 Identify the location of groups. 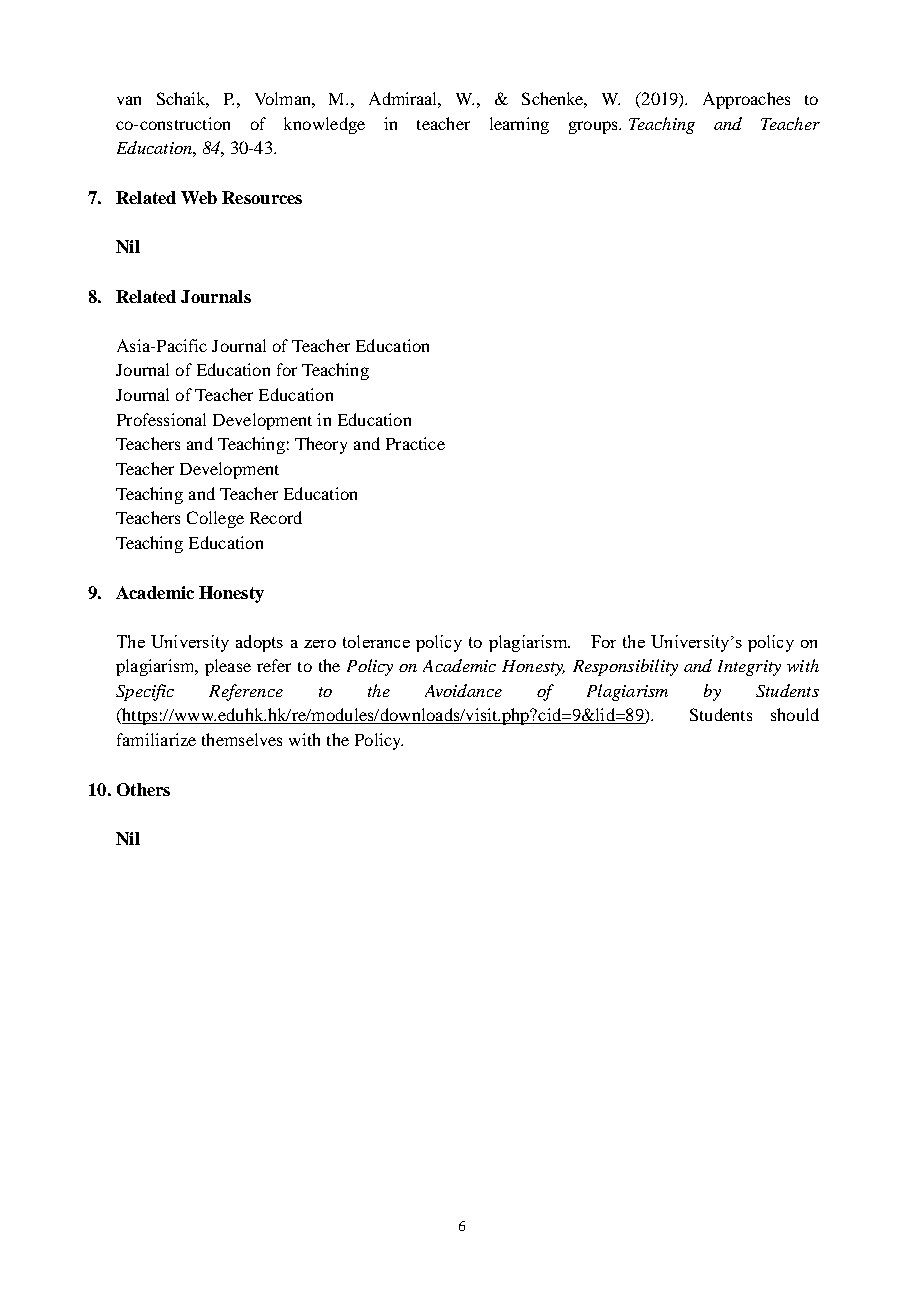
(594, 127).
